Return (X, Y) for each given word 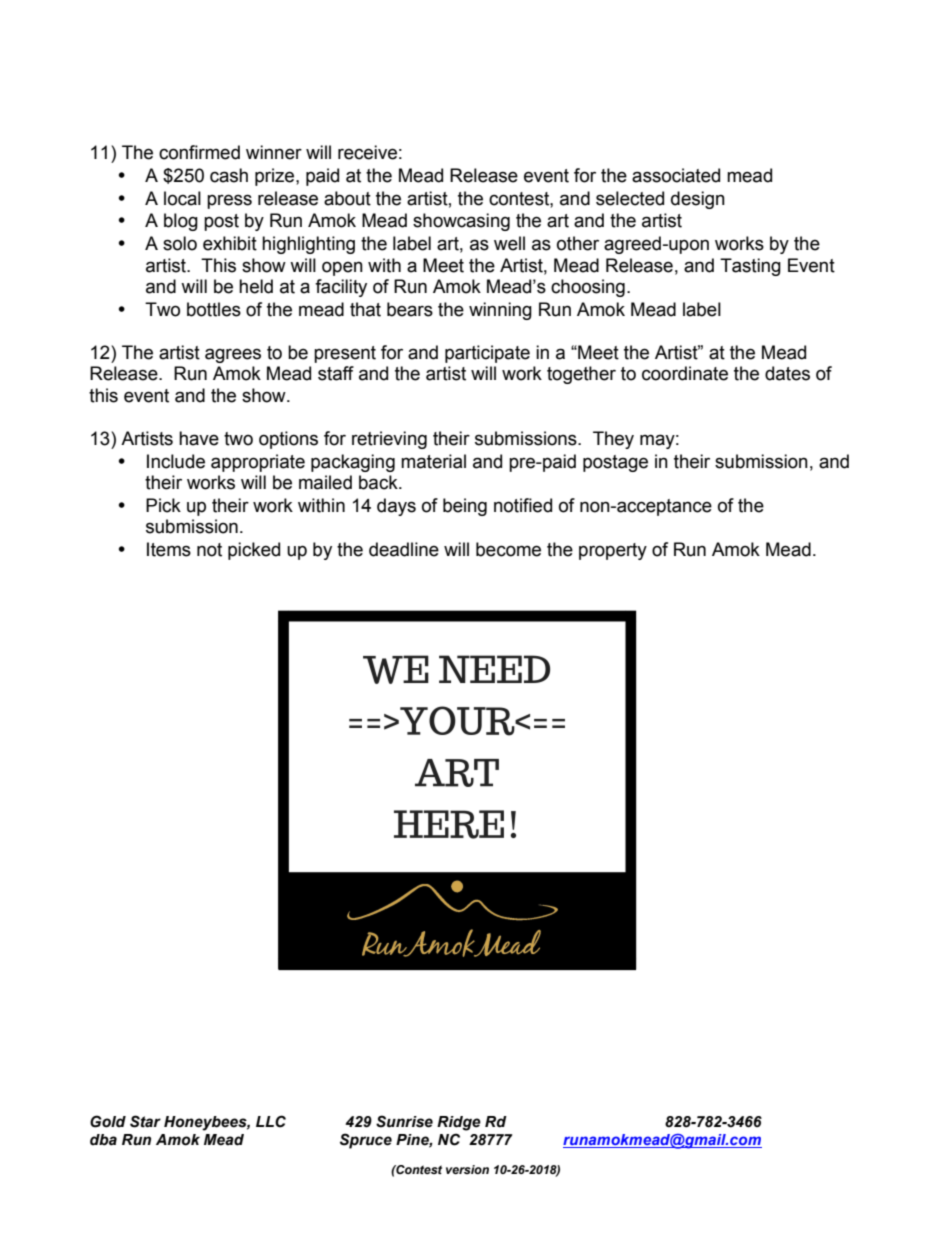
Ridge (459, 1123)
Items (169, 549)
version (467, 1169)
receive (367, 152)
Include (176, 461)
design (698, 200)
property (613, 551)
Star (145, 1121)
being (465, 507)
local (182, 198)
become (508, 549)
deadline (404, 549)
